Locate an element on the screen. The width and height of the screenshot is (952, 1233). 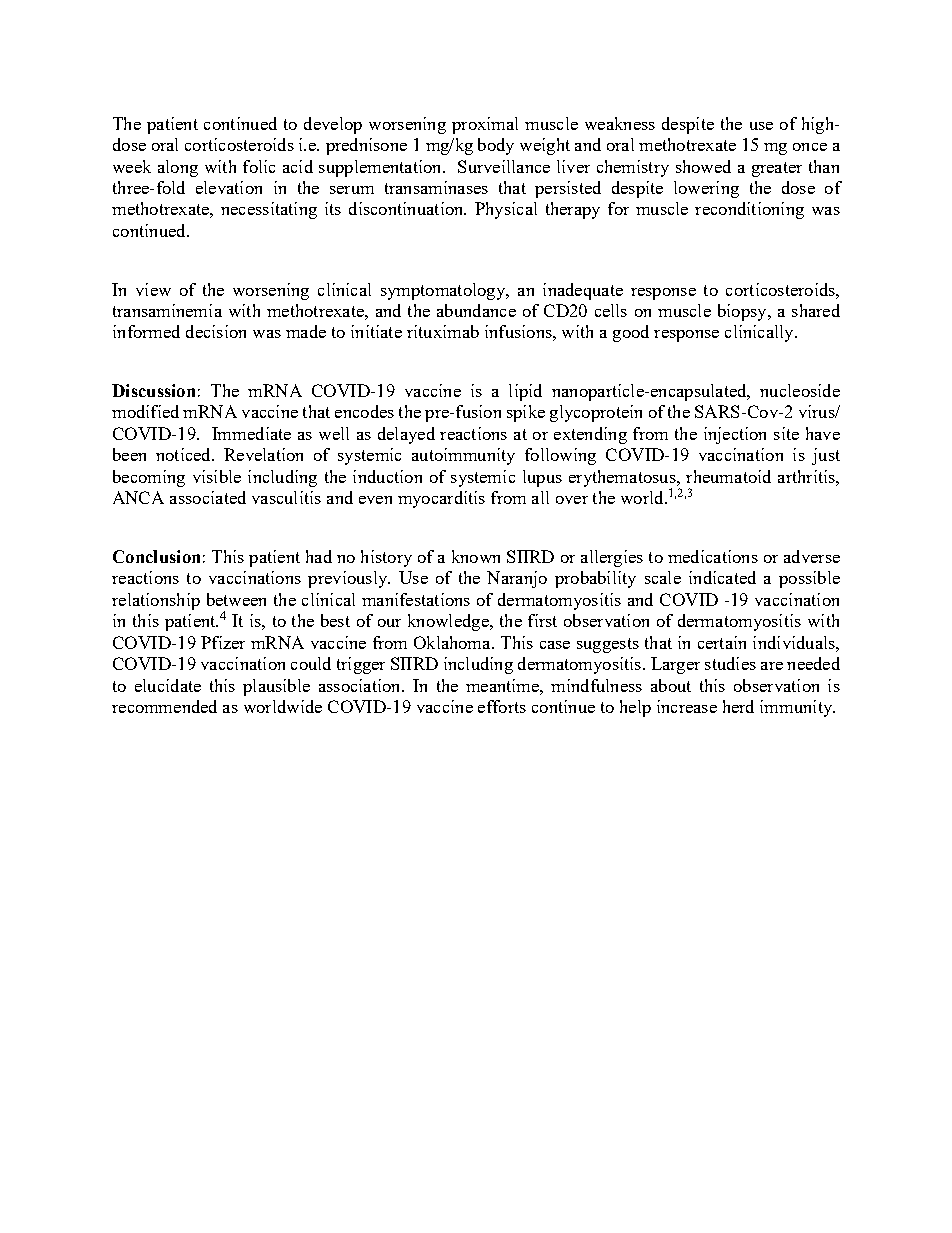
injection is located at coordinates (735, 435).
